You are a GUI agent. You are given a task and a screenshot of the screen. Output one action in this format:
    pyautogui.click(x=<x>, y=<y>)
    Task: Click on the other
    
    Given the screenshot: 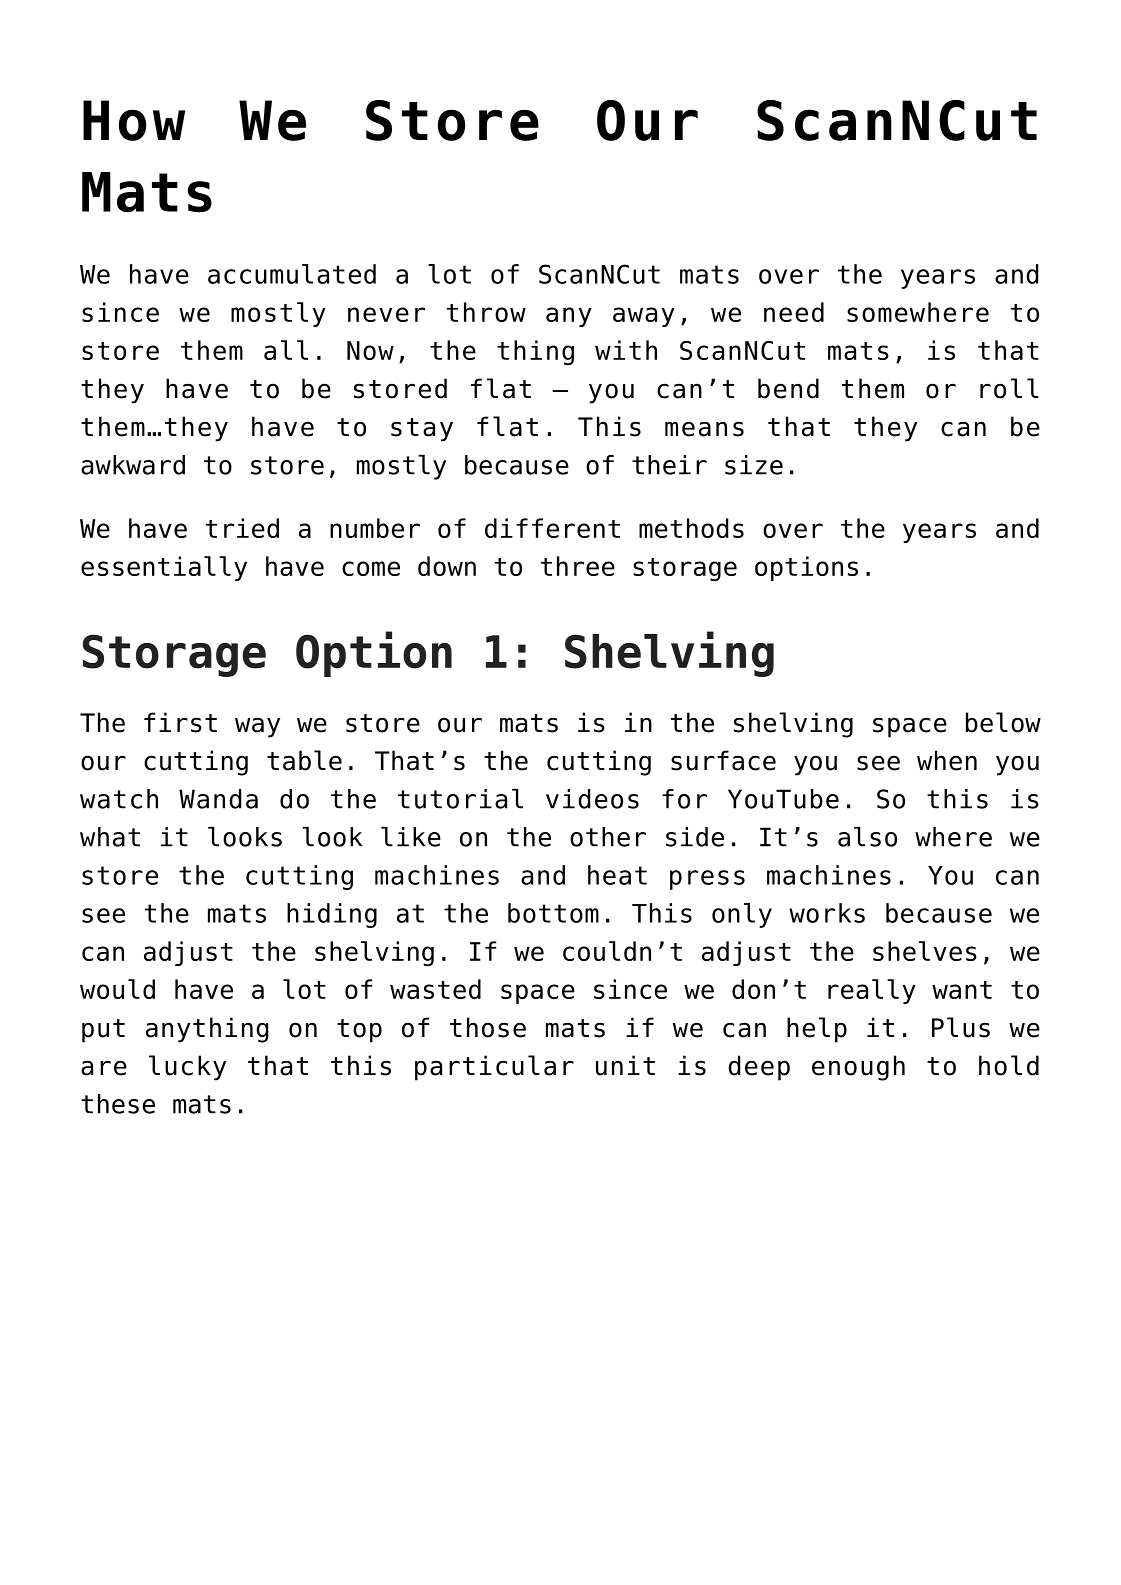 What is the action you would take?
    pyautogui.click(x=608, y=837)
